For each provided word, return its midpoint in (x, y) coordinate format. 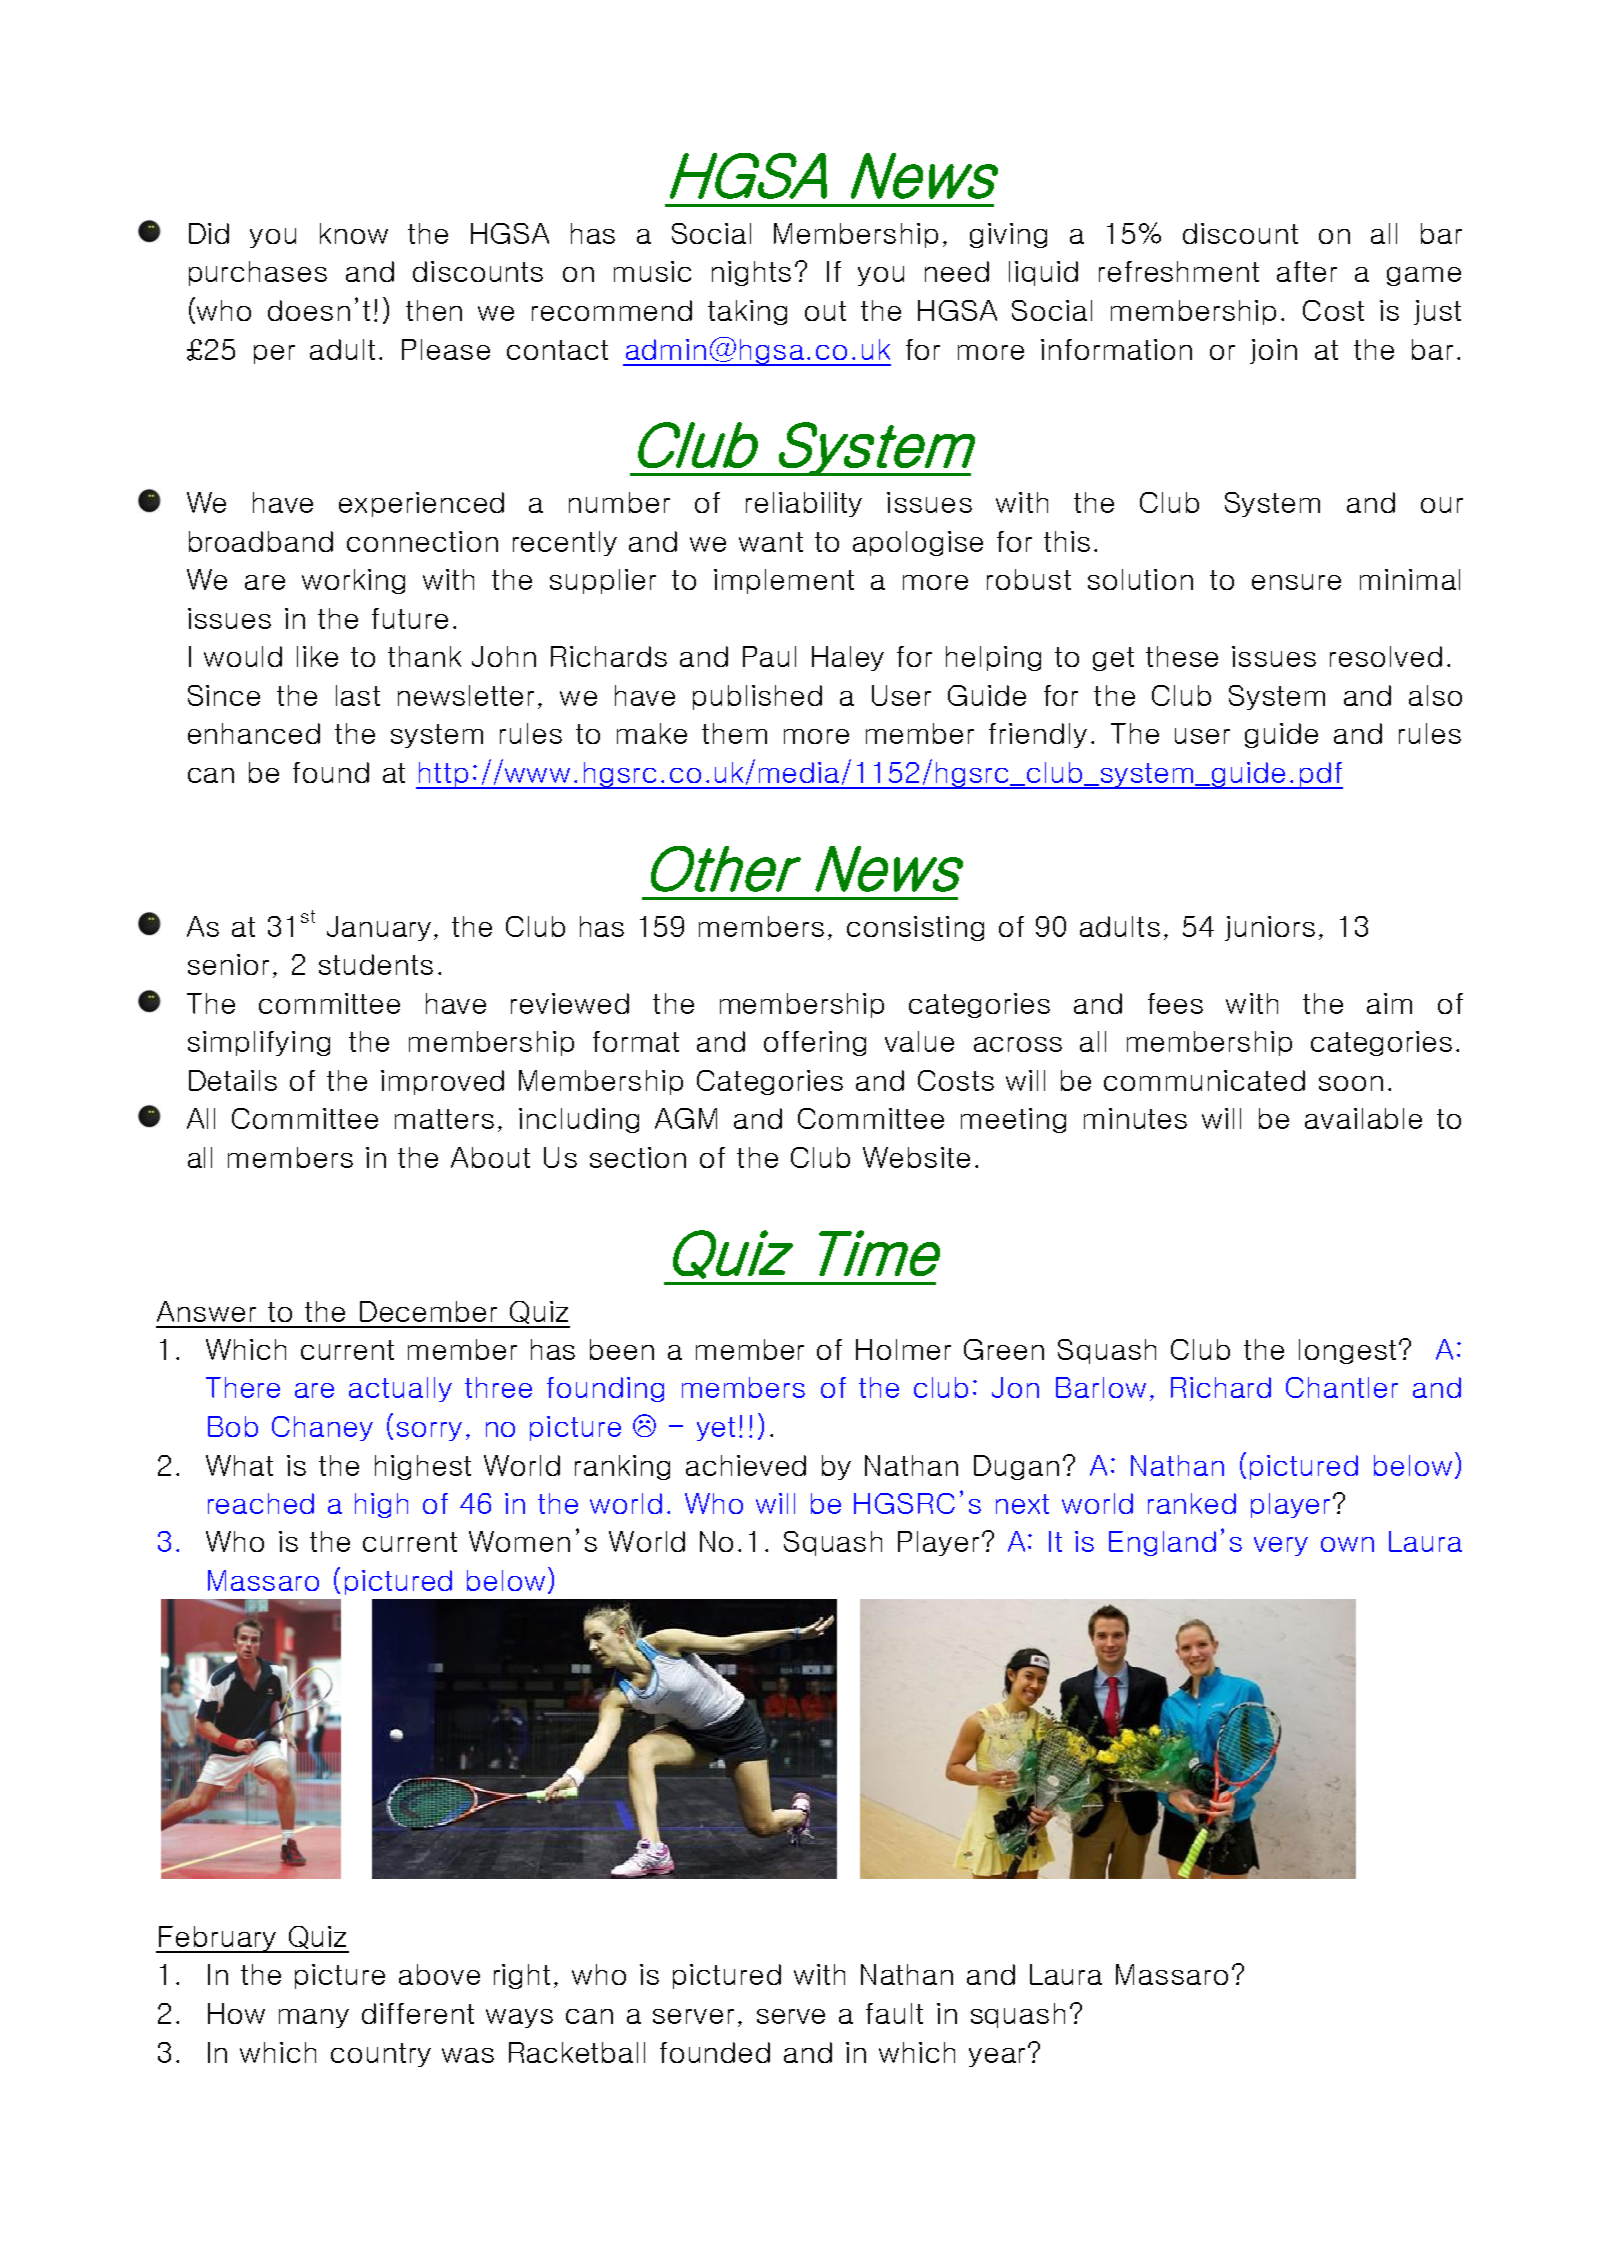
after (1307, 271)
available (1363, 1118)
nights (751, 273)
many (314, 2018)
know (354, 233)
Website (916, 1157)
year (997, 2057)
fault (894, 2013)
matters (444, 1119)
